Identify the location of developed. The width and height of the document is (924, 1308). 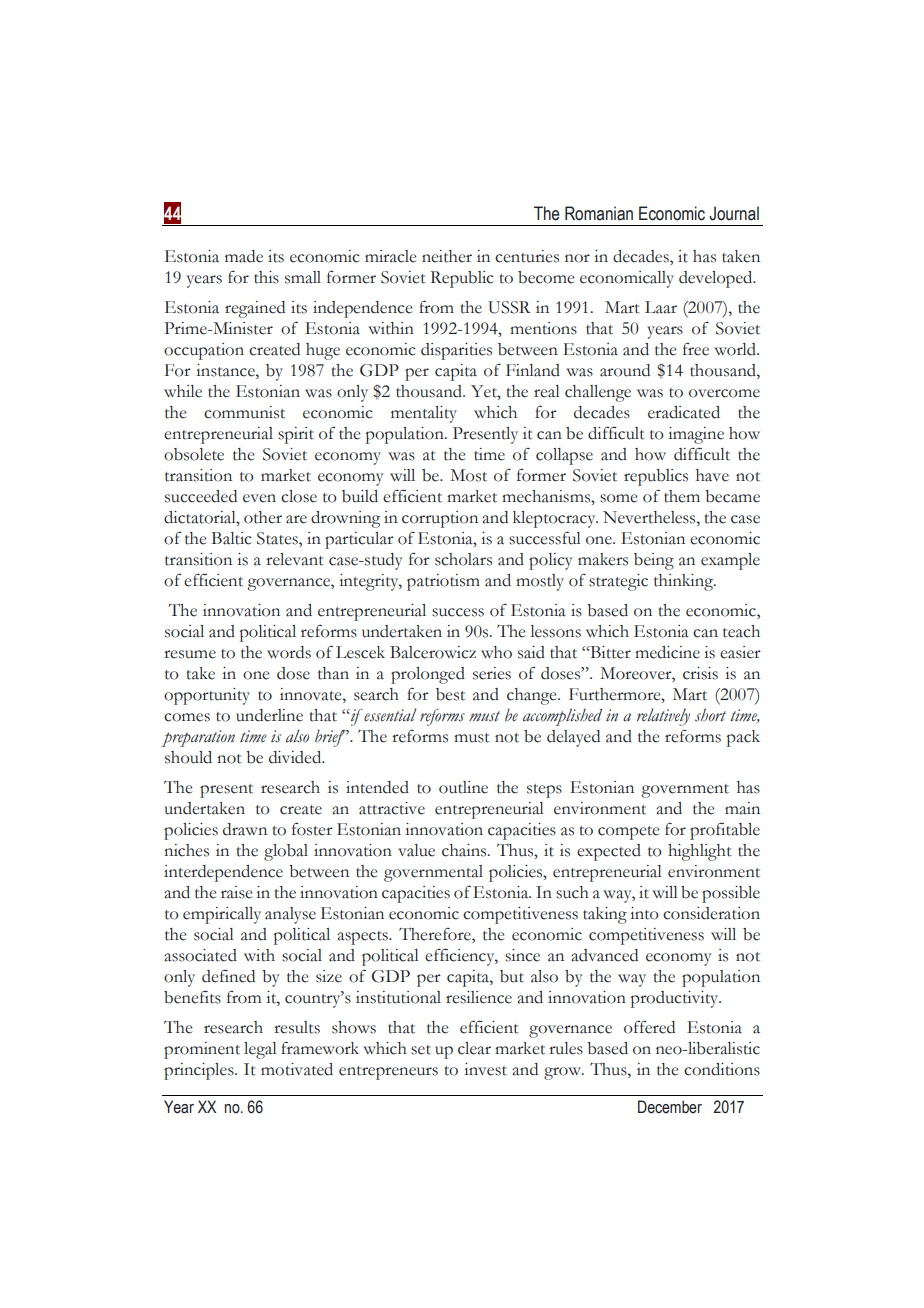
(717, 279).
